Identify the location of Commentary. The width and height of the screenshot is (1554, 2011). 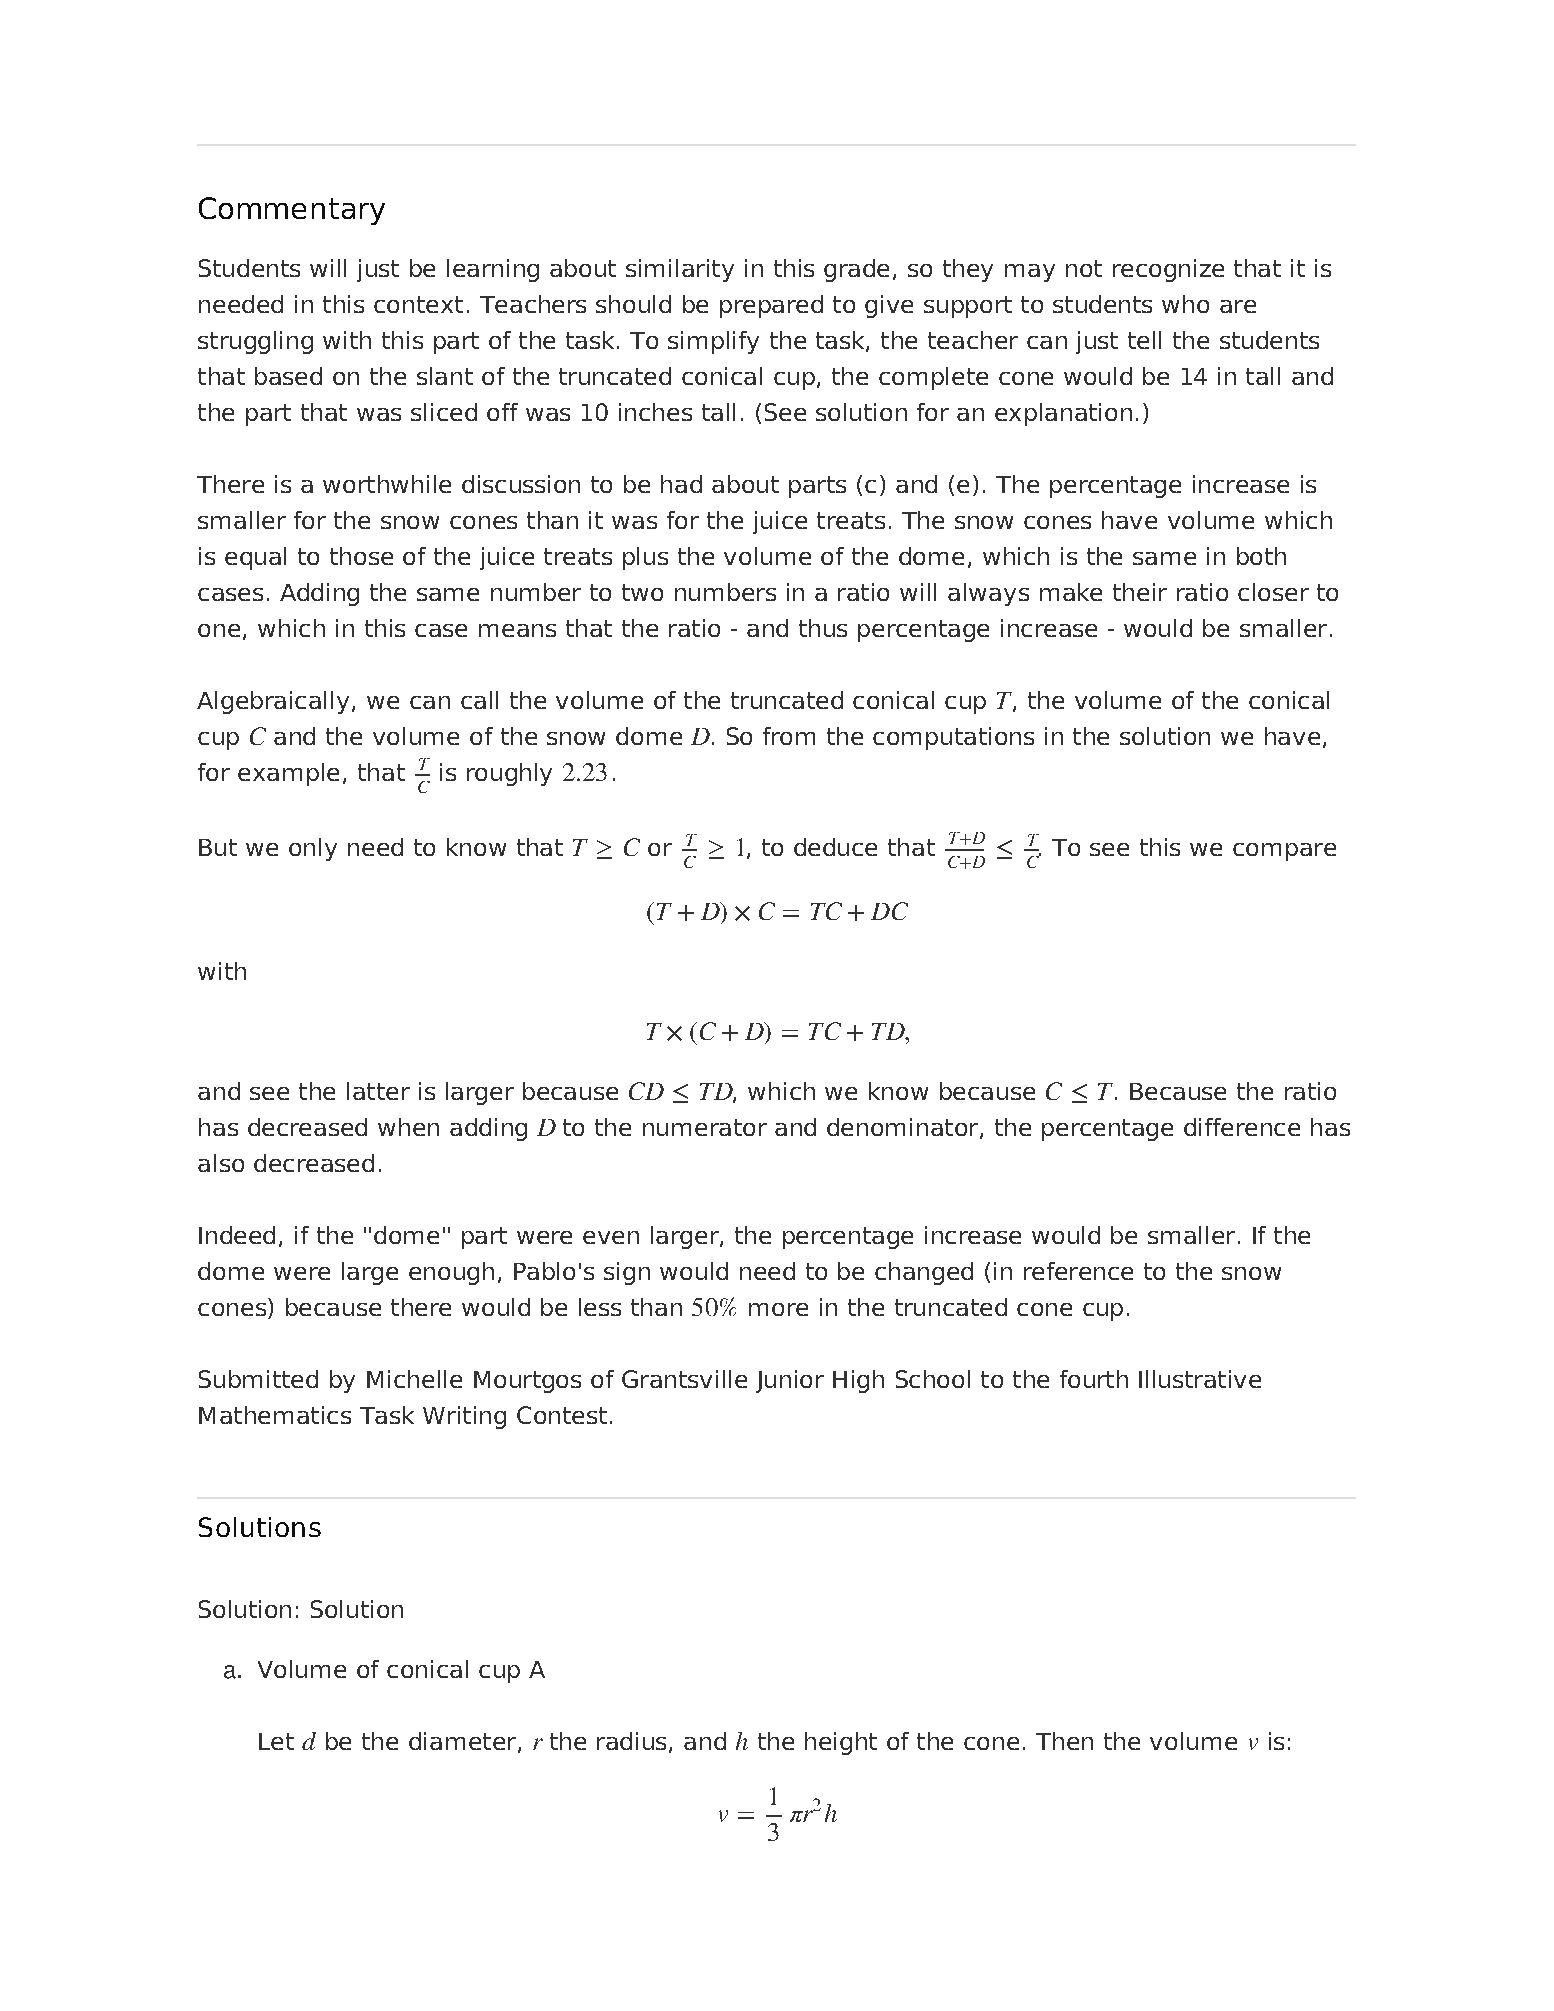
(292, 211).
